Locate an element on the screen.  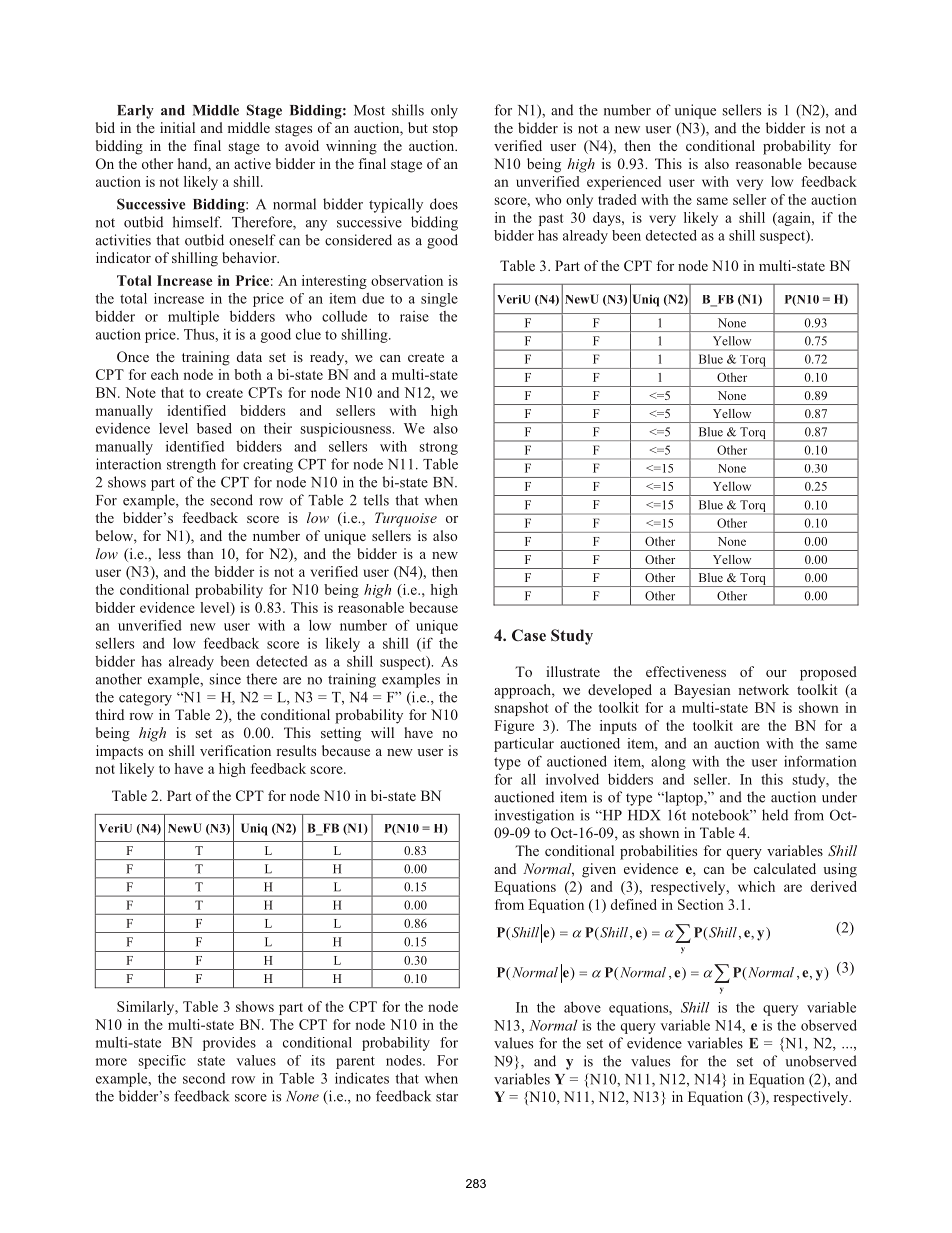
experienced is located at coordinates (624, 183).
